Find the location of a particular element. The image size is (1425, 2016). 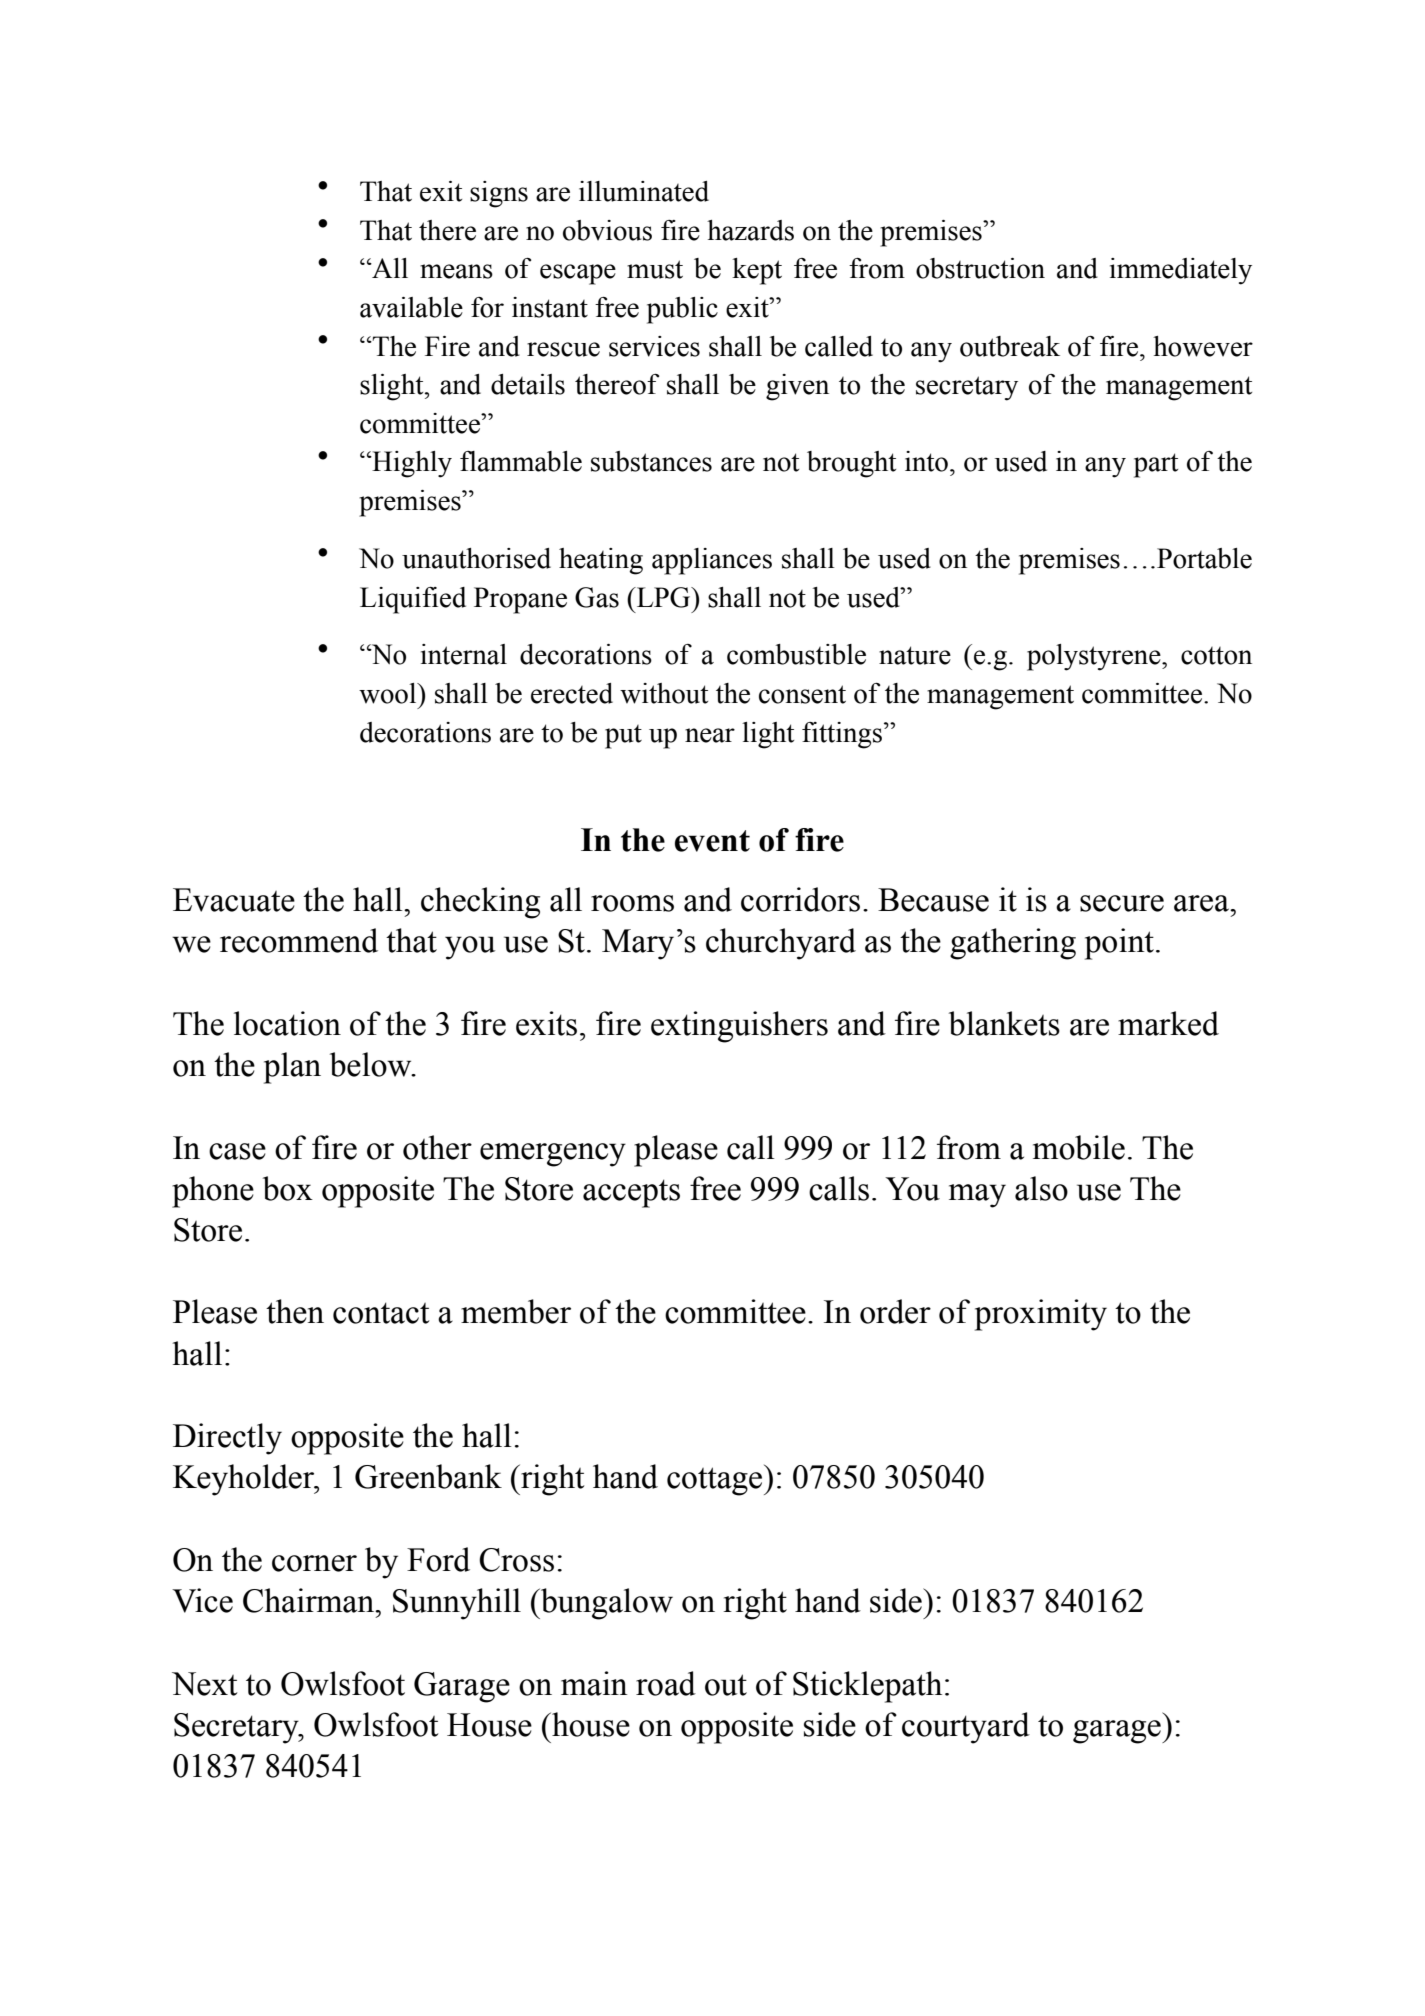

secure is located at coordinates (1122, 903).
